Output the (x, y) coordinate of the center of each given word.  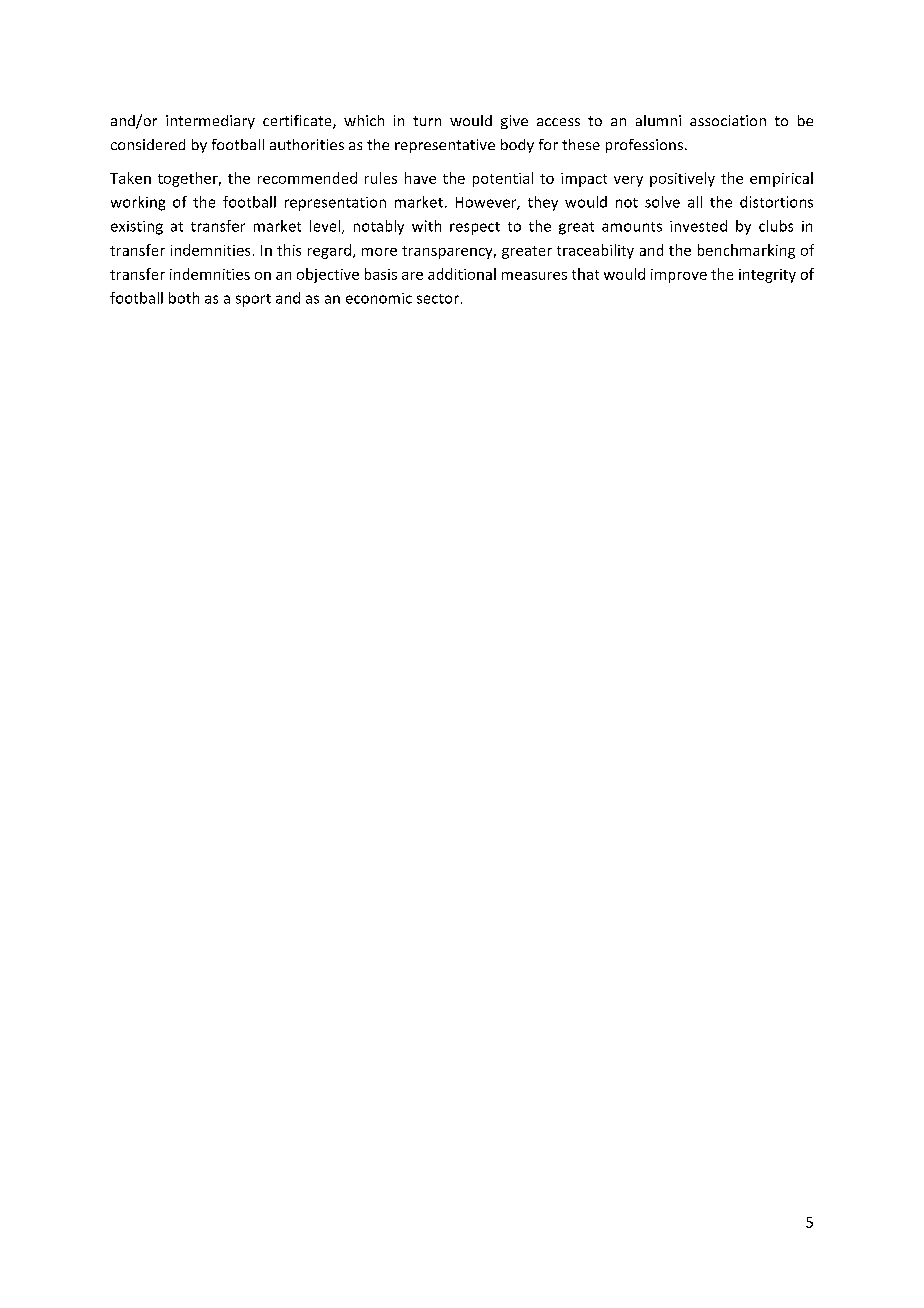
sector (438, 299)
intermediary (210, 122)
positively (682, 179)
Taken (130, 178)
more (379, 252)
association (728, 120)
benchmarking (746, 251)
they (543, 203)
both (184, 298)
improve (679, 276)
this (289, 250)
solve (662, 202)
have (420, 178)
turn (427, 121)
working (138, 203)
